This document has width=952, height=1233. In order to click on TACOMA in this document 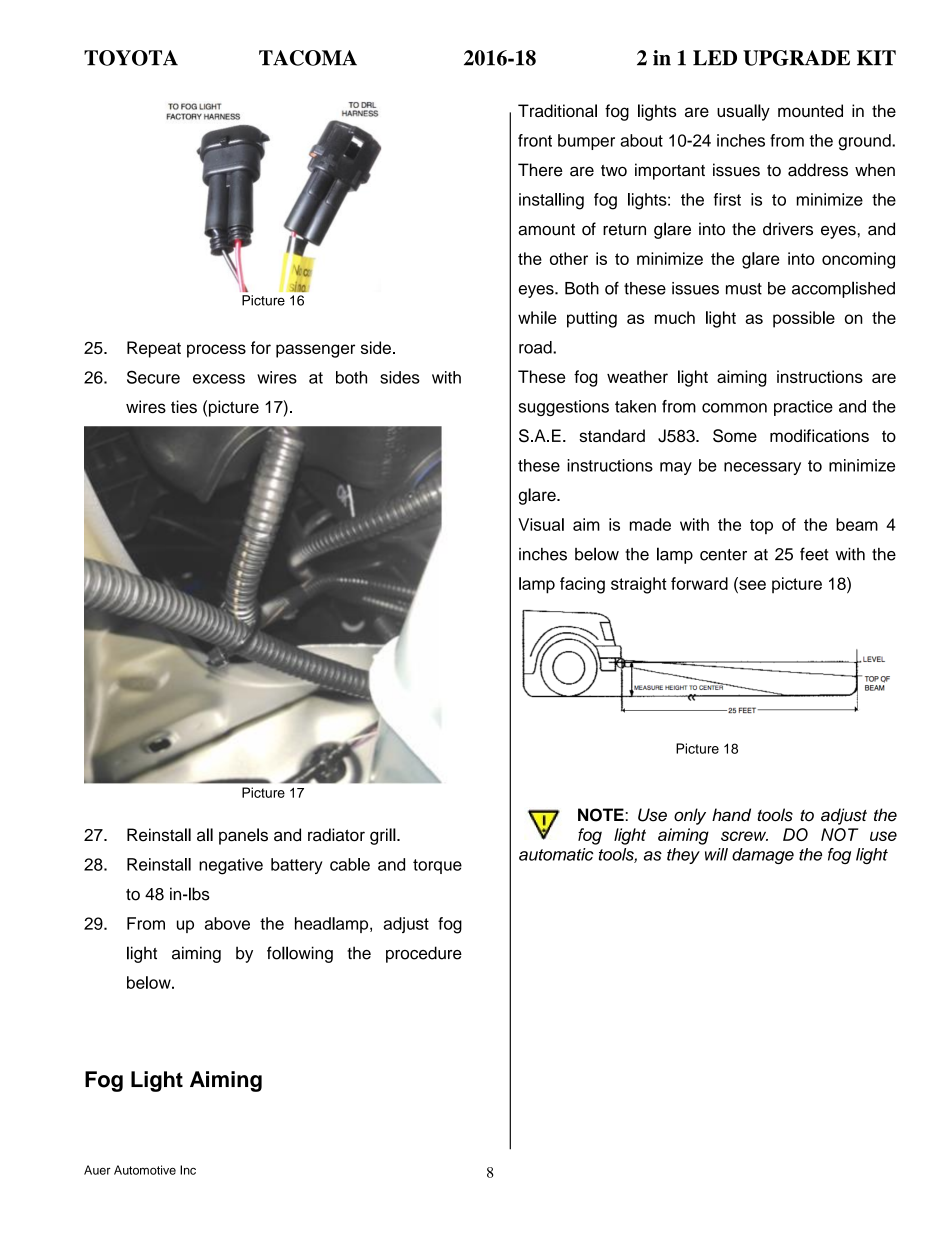, I will do `click(308, 58)`.
